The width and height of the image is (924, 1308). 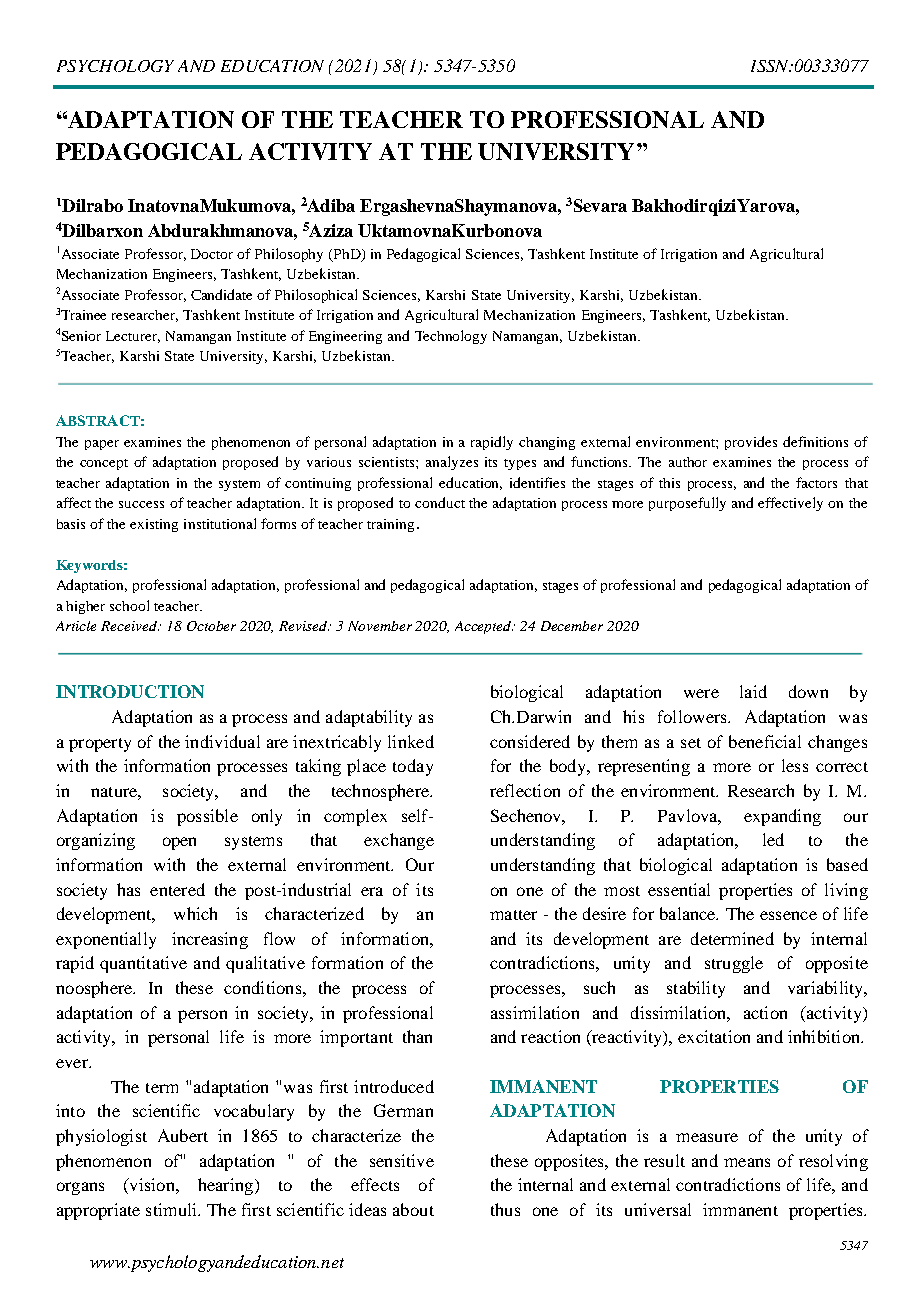 I want to click on about, so click(x=413, y=1209).
